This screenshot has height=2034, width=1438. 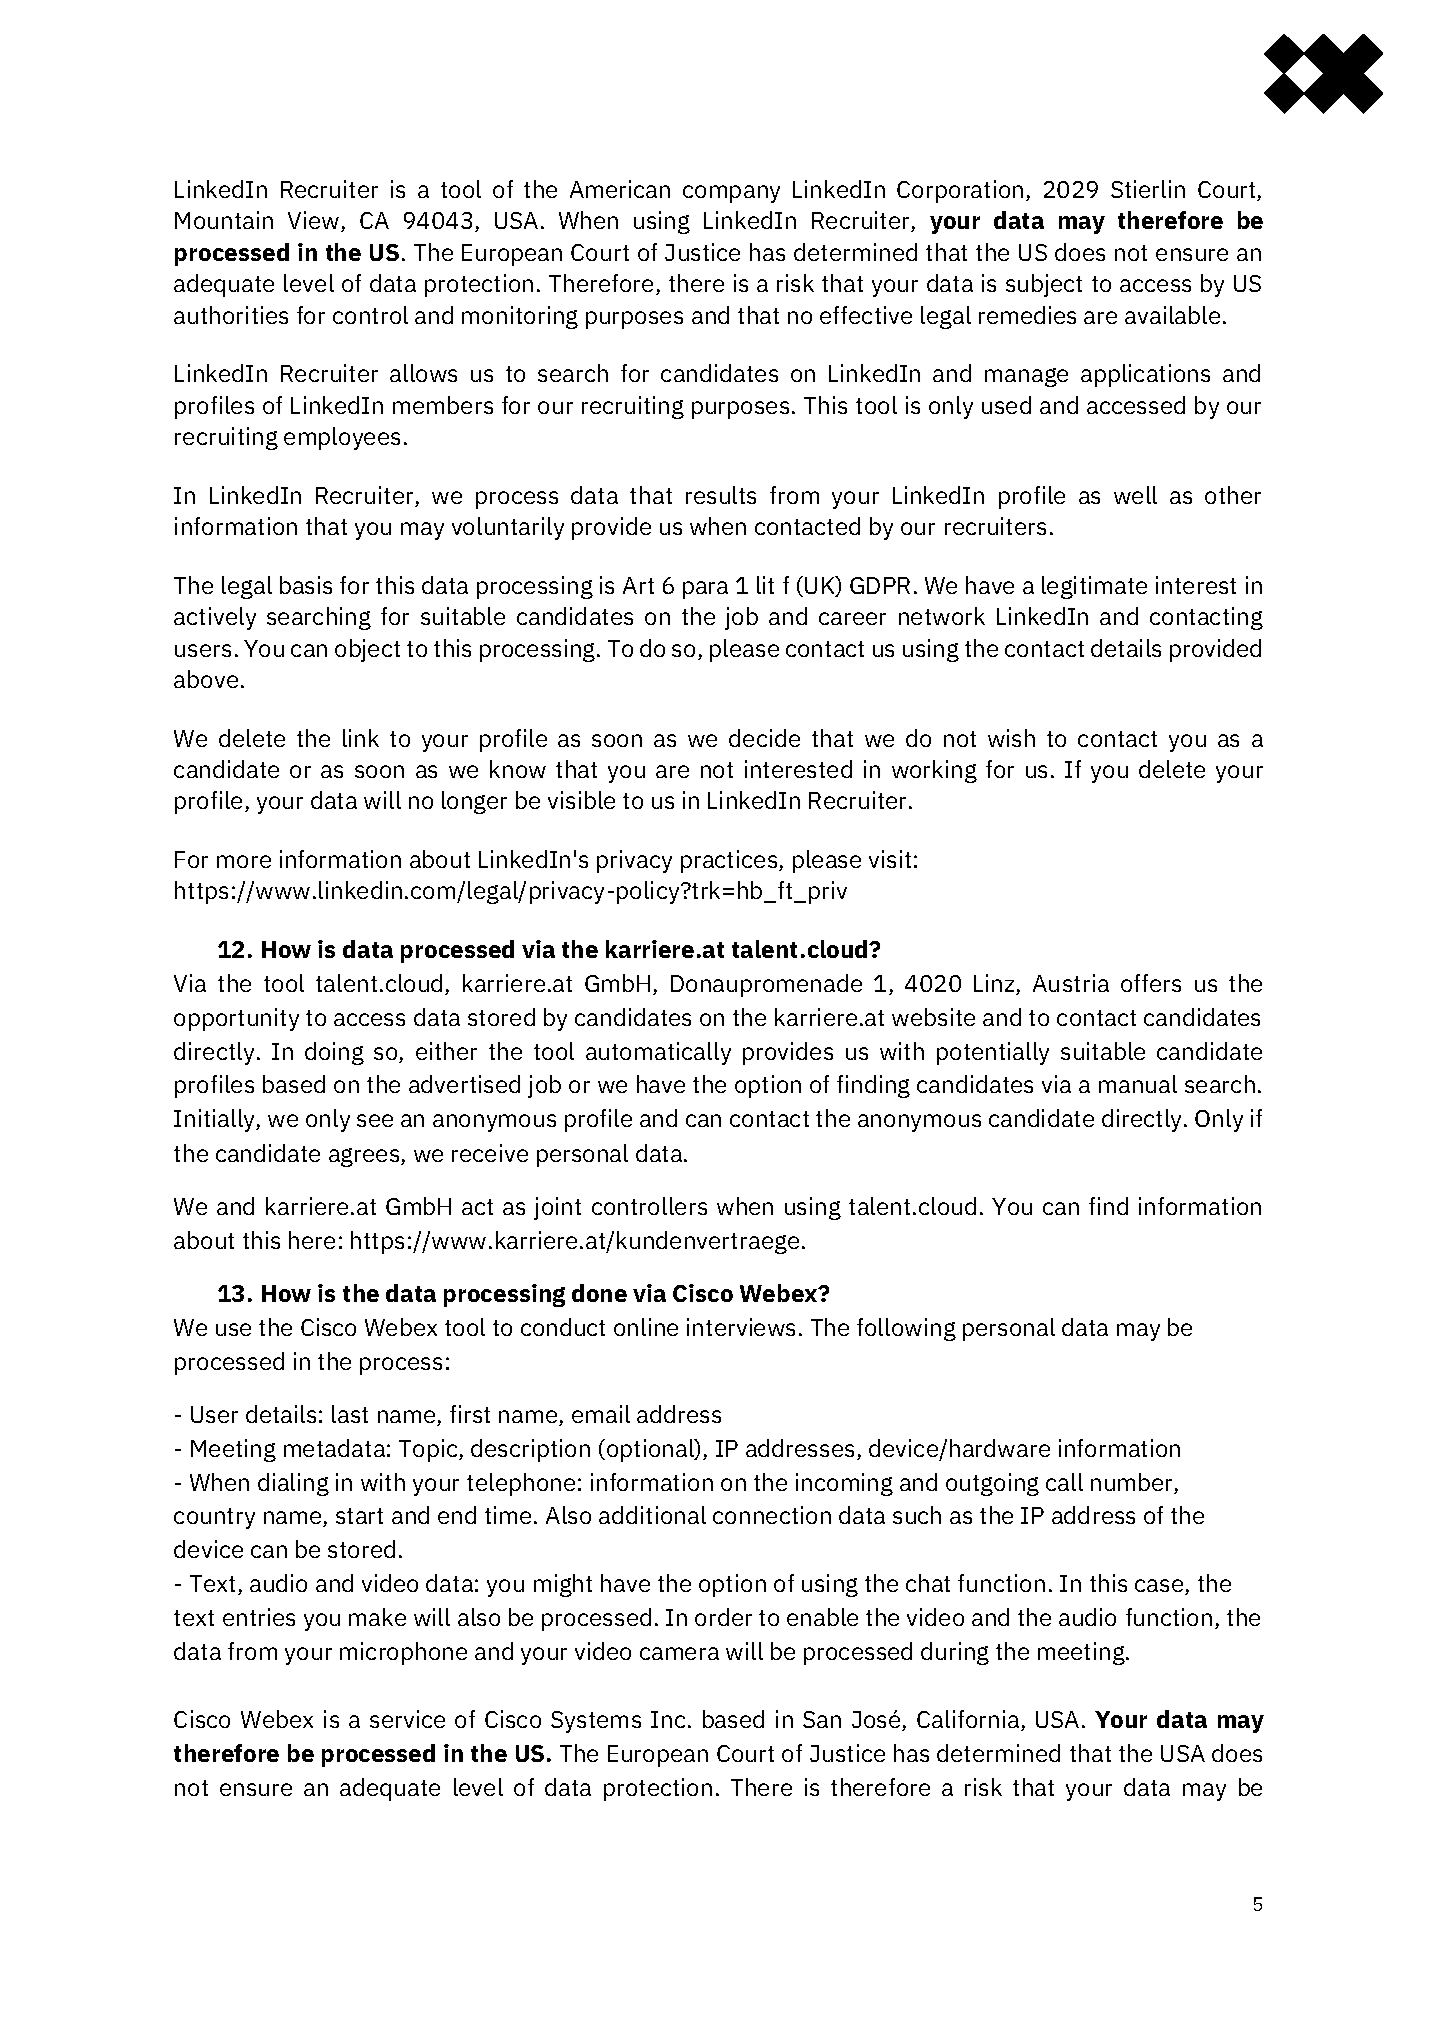 What do you see at coordinates (730, 861) in the screenshot?
I see `practices` at bounding box center [730, 861].
